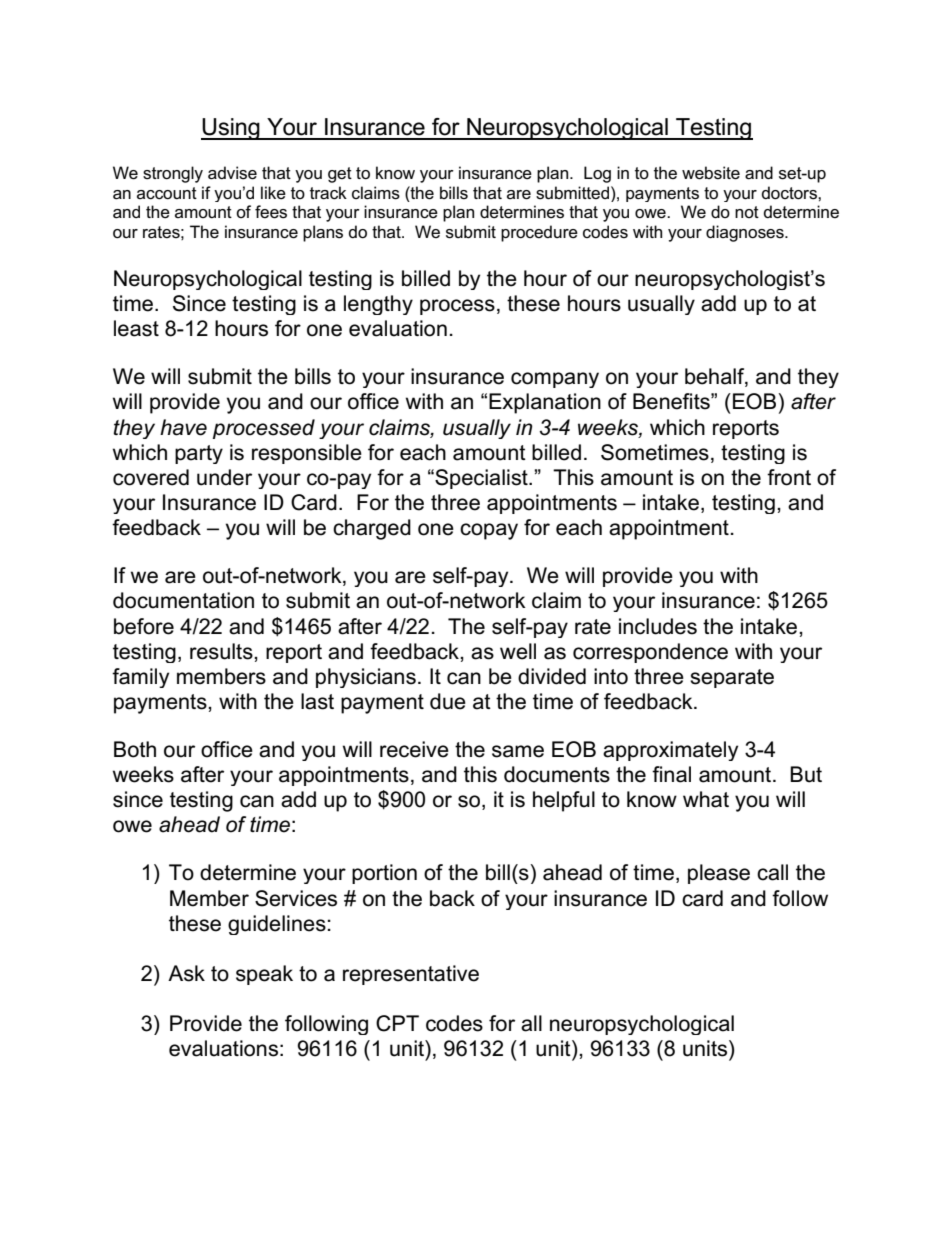  What do you see at coordinates (711, 173) in the page?
I see `website` at bounding box center [711, 173].
